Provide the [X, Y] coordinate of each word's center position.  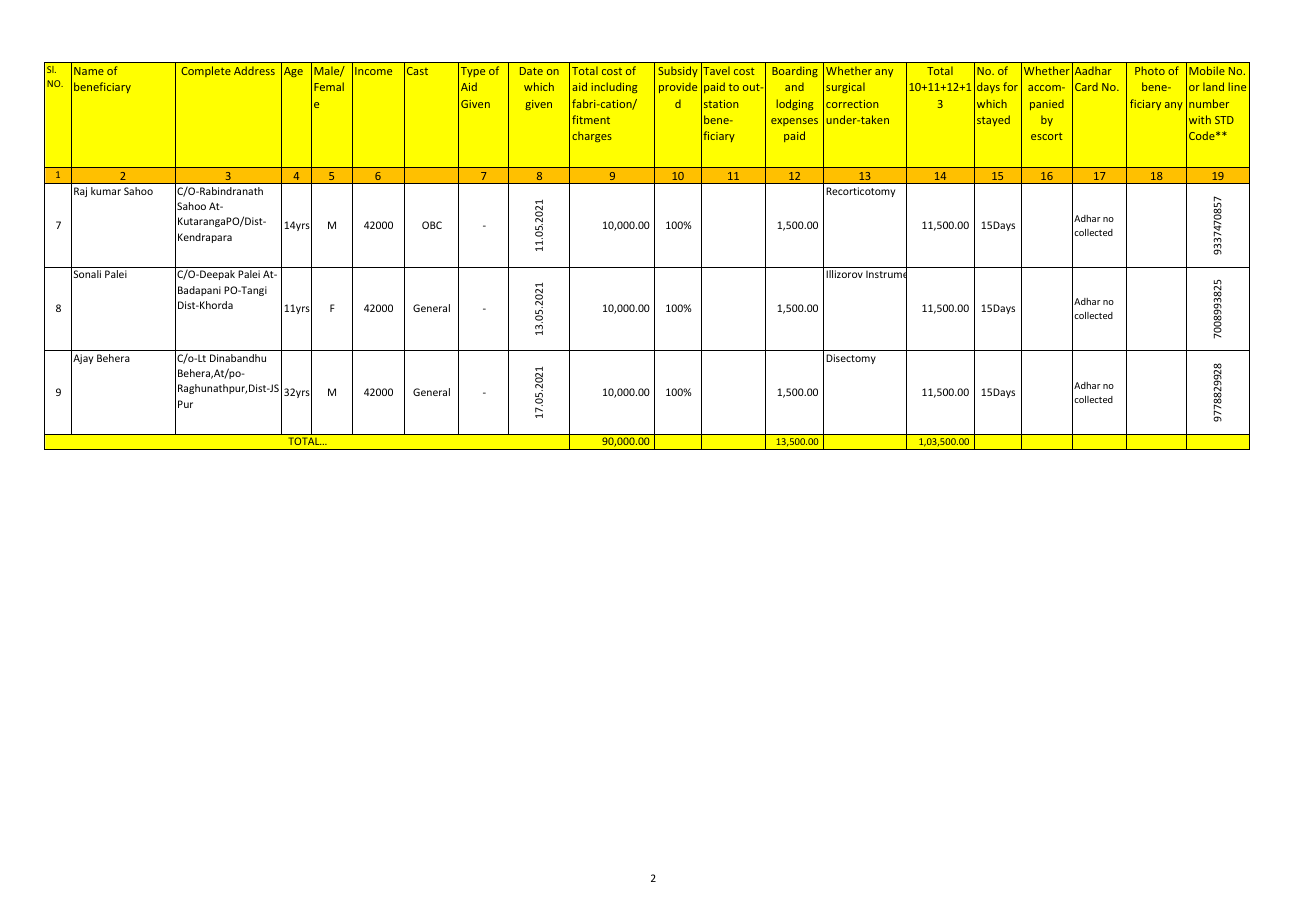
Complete [206, 71]
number [1209, 103]
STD [1224, 120]
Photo [1150, 70]
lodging [794, 104]
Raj [80, 192]
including [614, 87]
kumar [106, 191]
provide [678, 87]
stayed [993, 120]
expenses [794, 122]
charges [592, 136]
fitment [591, 119]
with [1200, 119]
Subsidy [678, 71]
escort [1046, 136]
